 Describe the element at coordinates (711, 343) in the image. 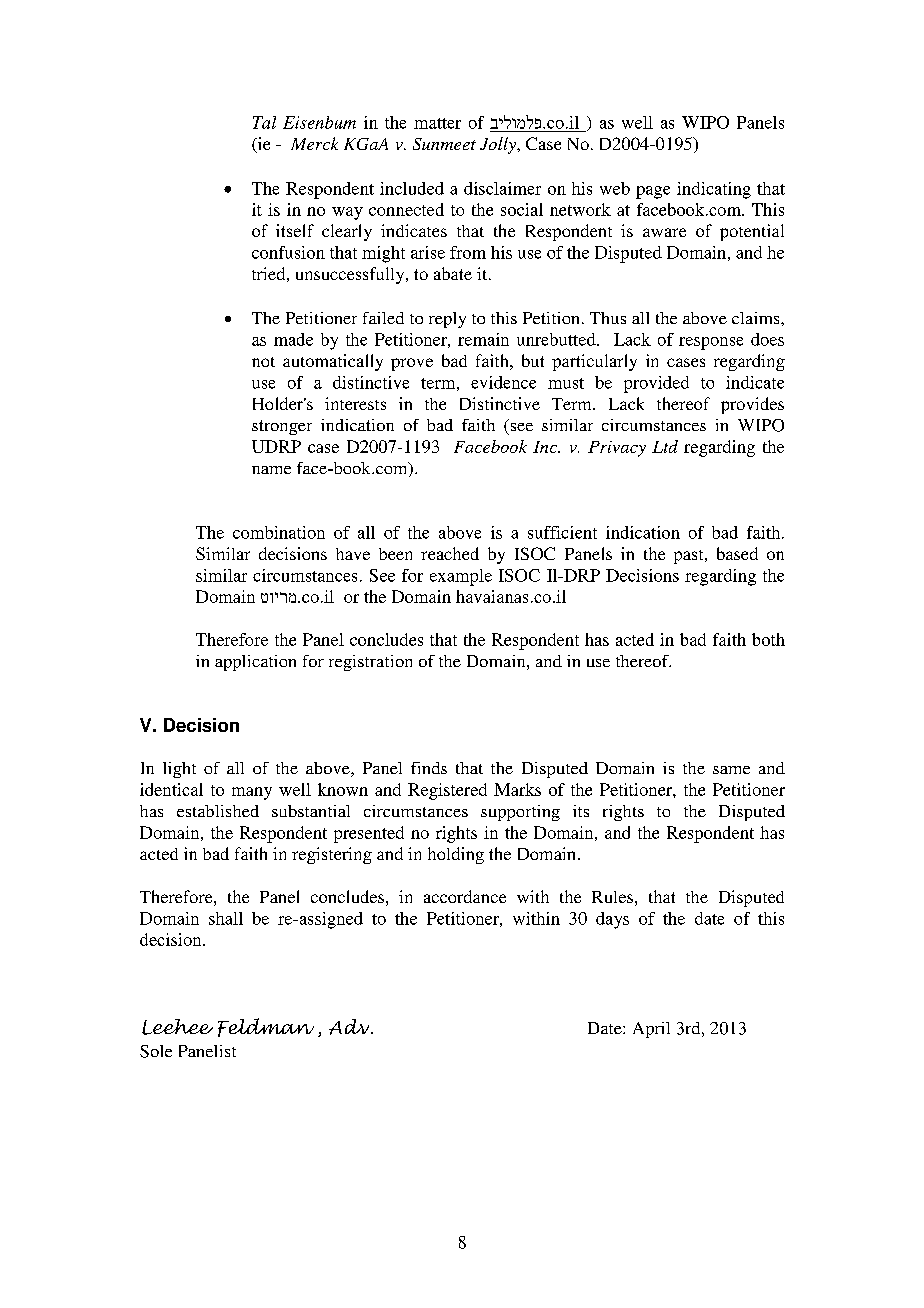

I see `response` at that location.
